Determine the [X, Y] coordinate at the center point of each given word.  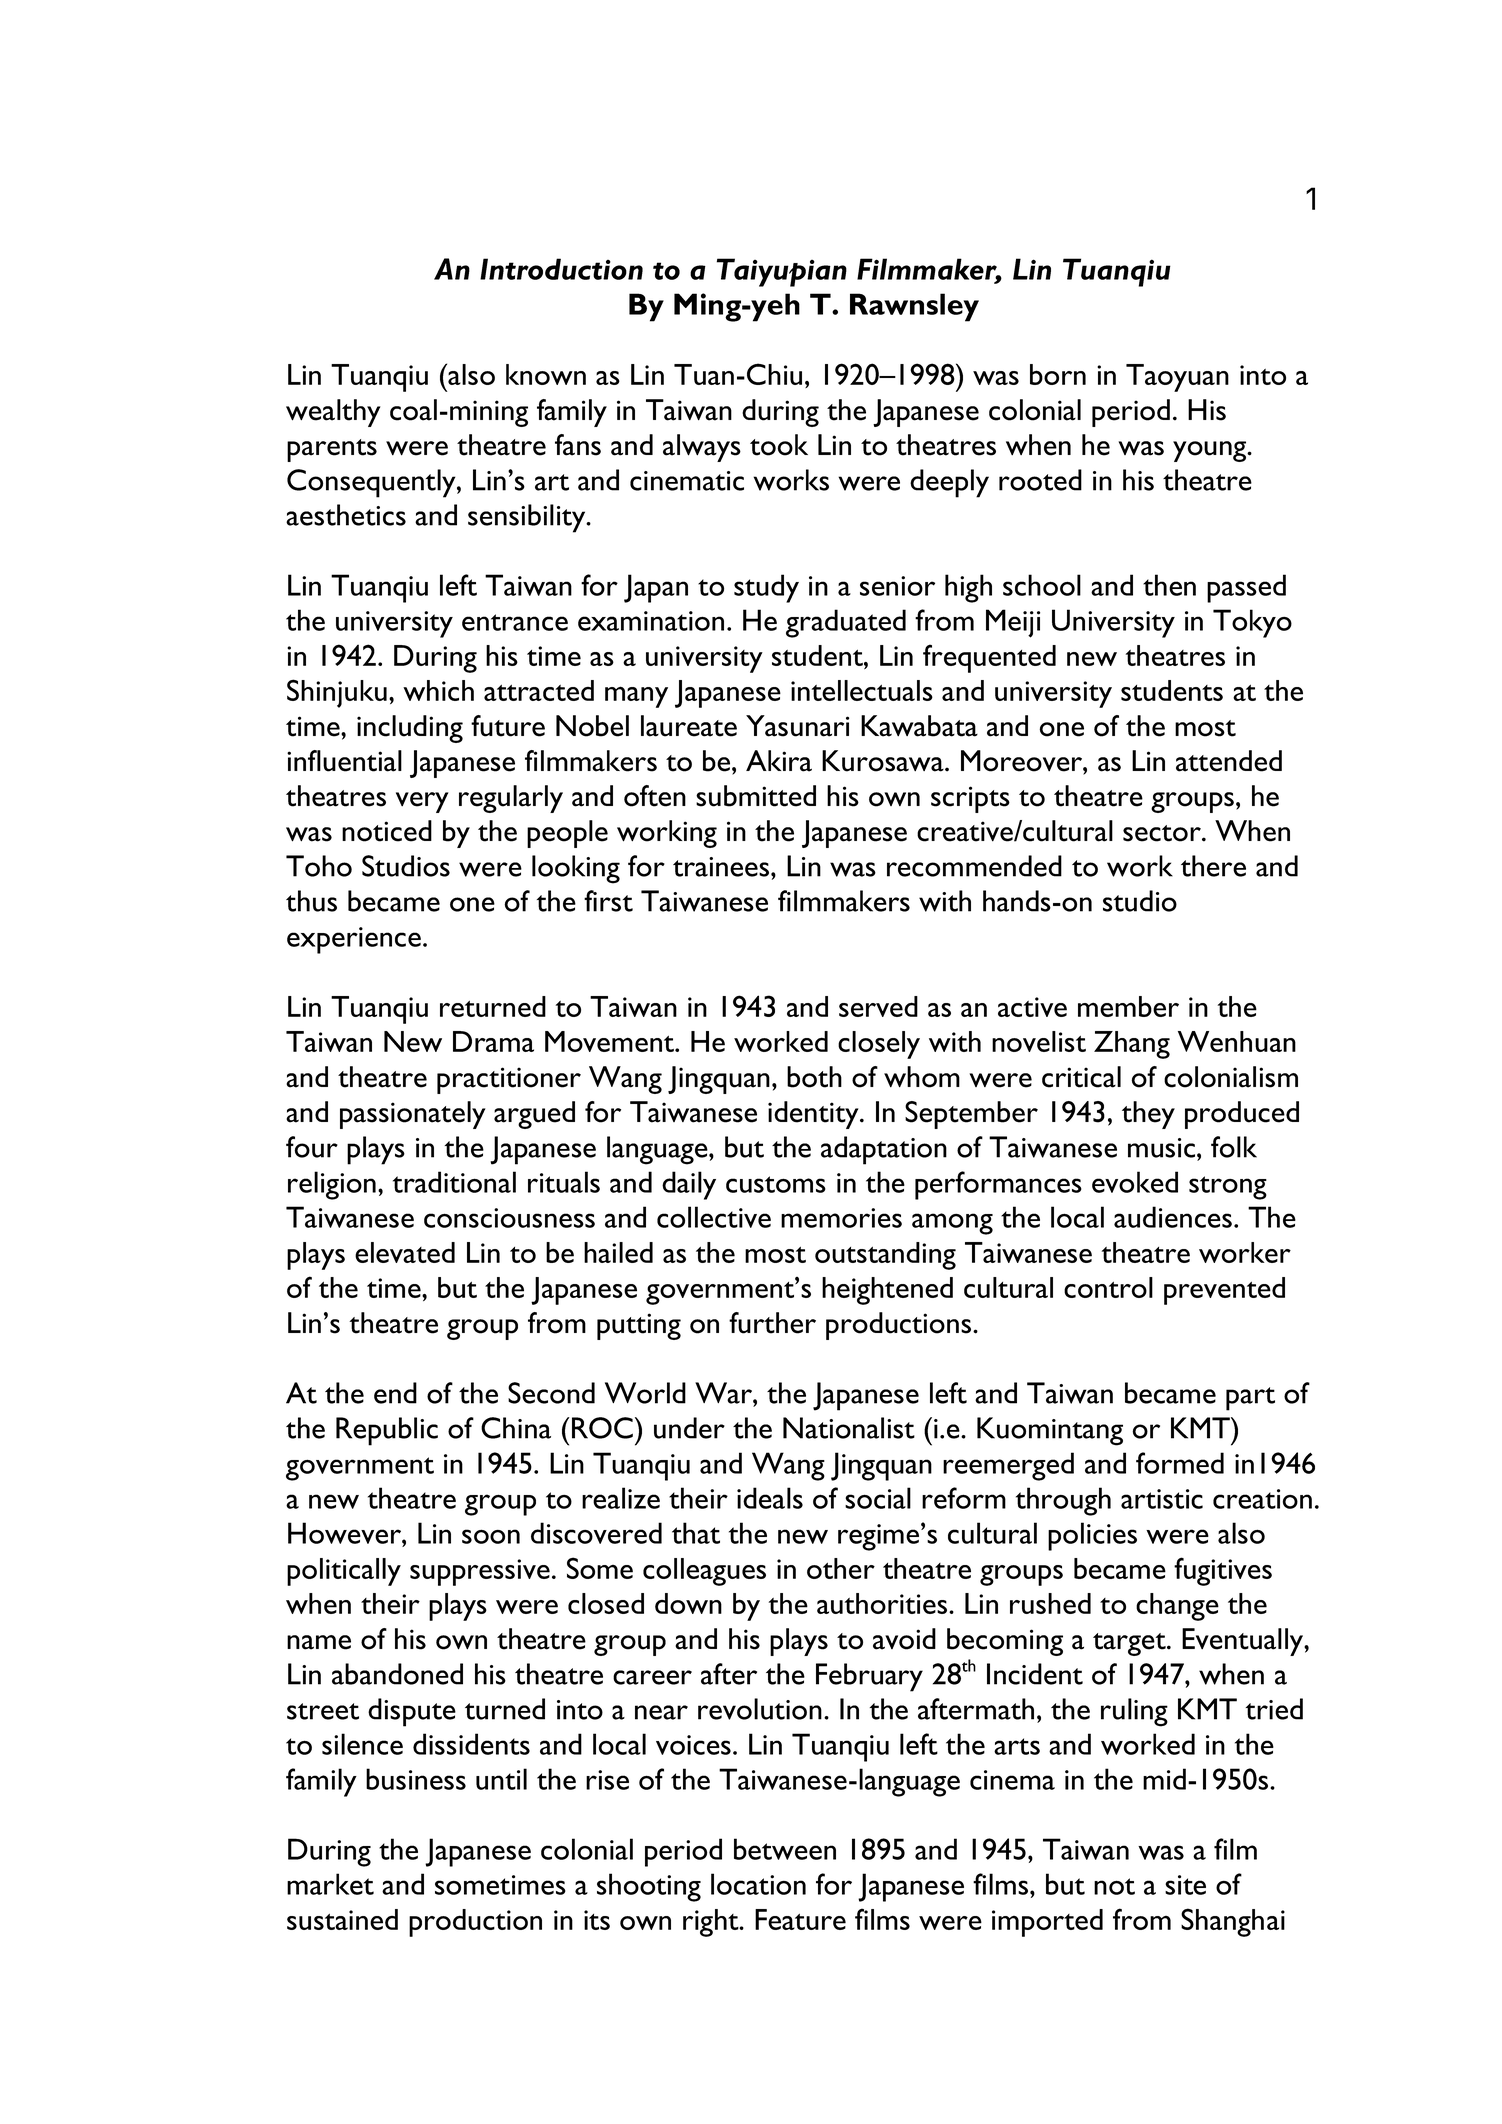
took [779, 445]
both [814, 1077]
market [330, 1884]
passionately [413, 1115]
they [1148, 1115]
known [546, 374]
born [1058, 374]
